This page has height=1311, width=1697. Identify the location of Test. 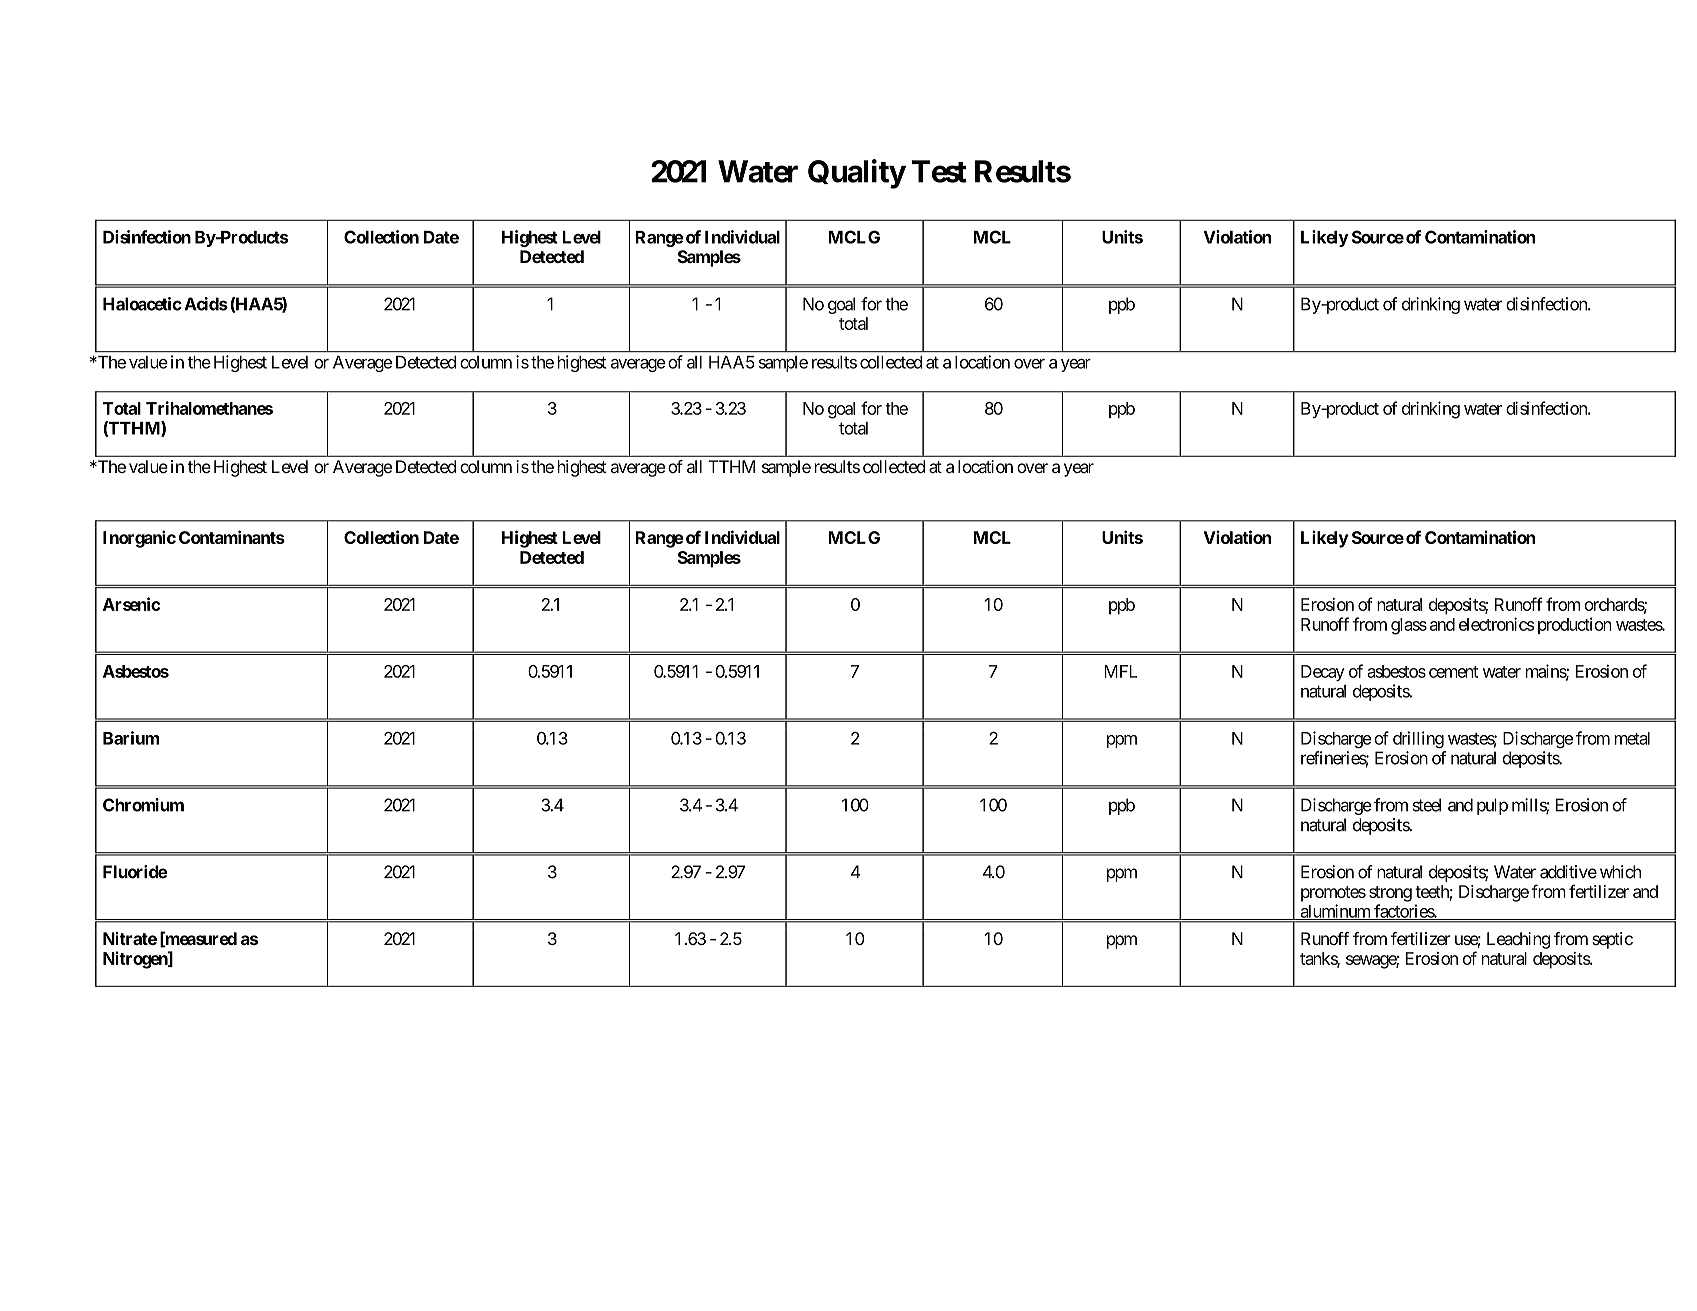
(939, 171).
